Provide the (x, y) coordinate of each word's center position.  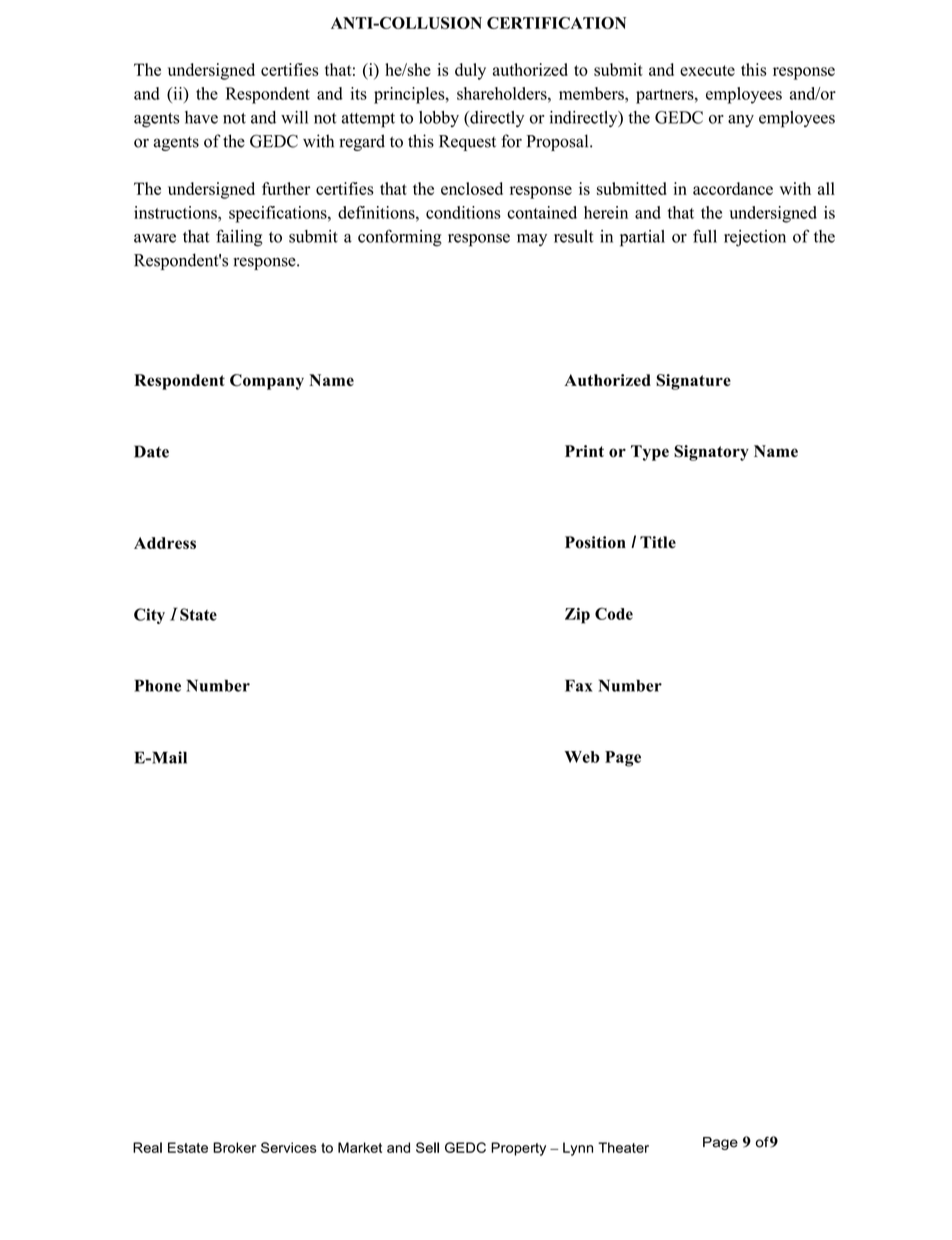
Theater (623, 1147)
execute (707, 70)
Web (582, 757)
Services (289, 1147)
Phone (157, 685)
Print (584, 451)
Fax (579, 685)
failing (239, 238)
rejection (755, 238)
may (532, 240)
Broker (234, 1147)
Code (614, 613)
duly (470, 71)
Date (151, 451)
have (201, 117)
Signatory (711, 453)
